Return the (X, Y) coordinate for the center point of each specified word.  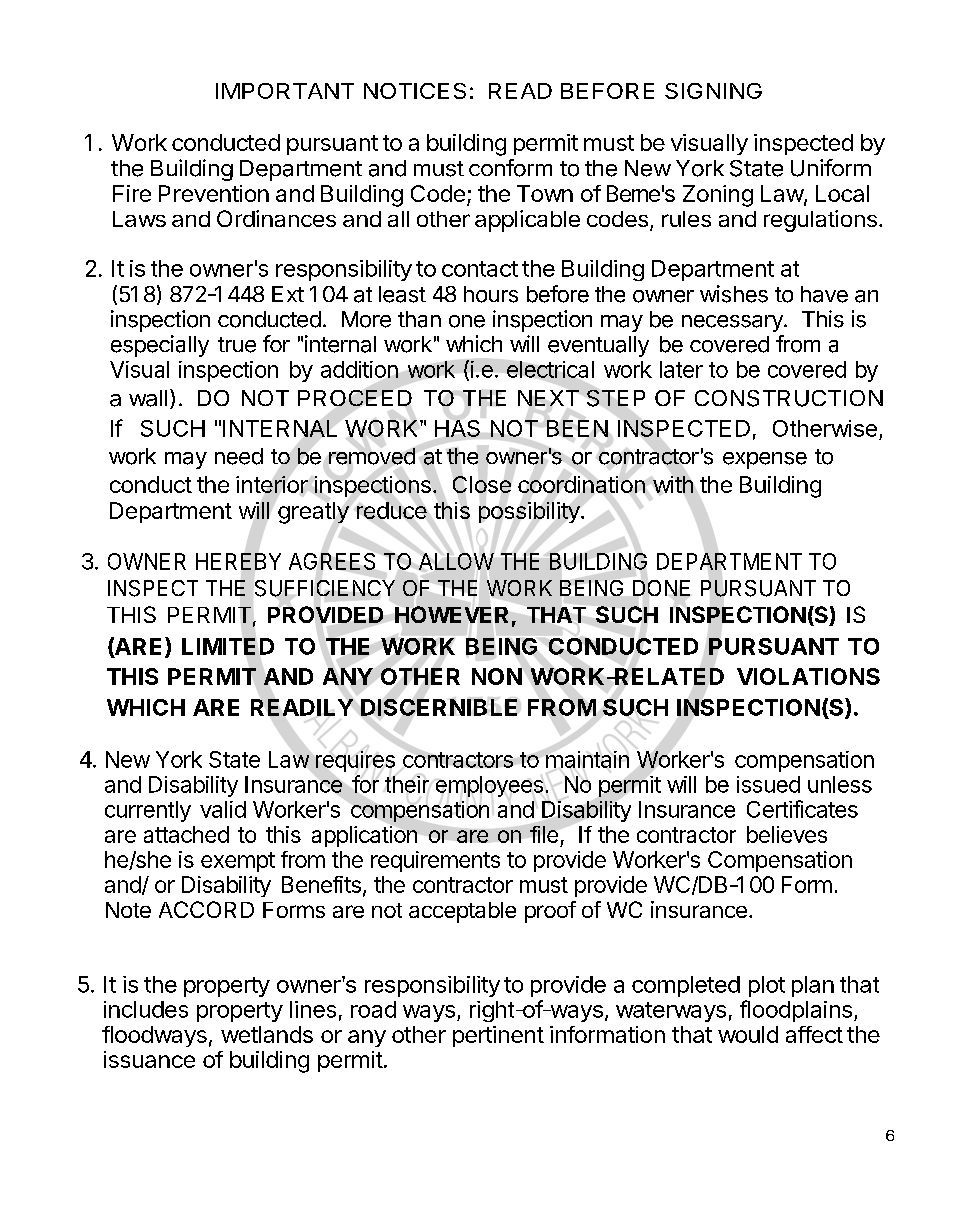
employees (489, 786)
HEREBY (238, 561)
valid (223, 809)
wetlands (267, 1034)
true (237, 345)
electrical (550, 369)
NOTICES (415, 91)
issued (768, 784)
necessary (733, 323)
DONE (661, 588)
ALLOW (456, 561)
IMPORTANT (285, 91)
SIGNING (713, 91)
